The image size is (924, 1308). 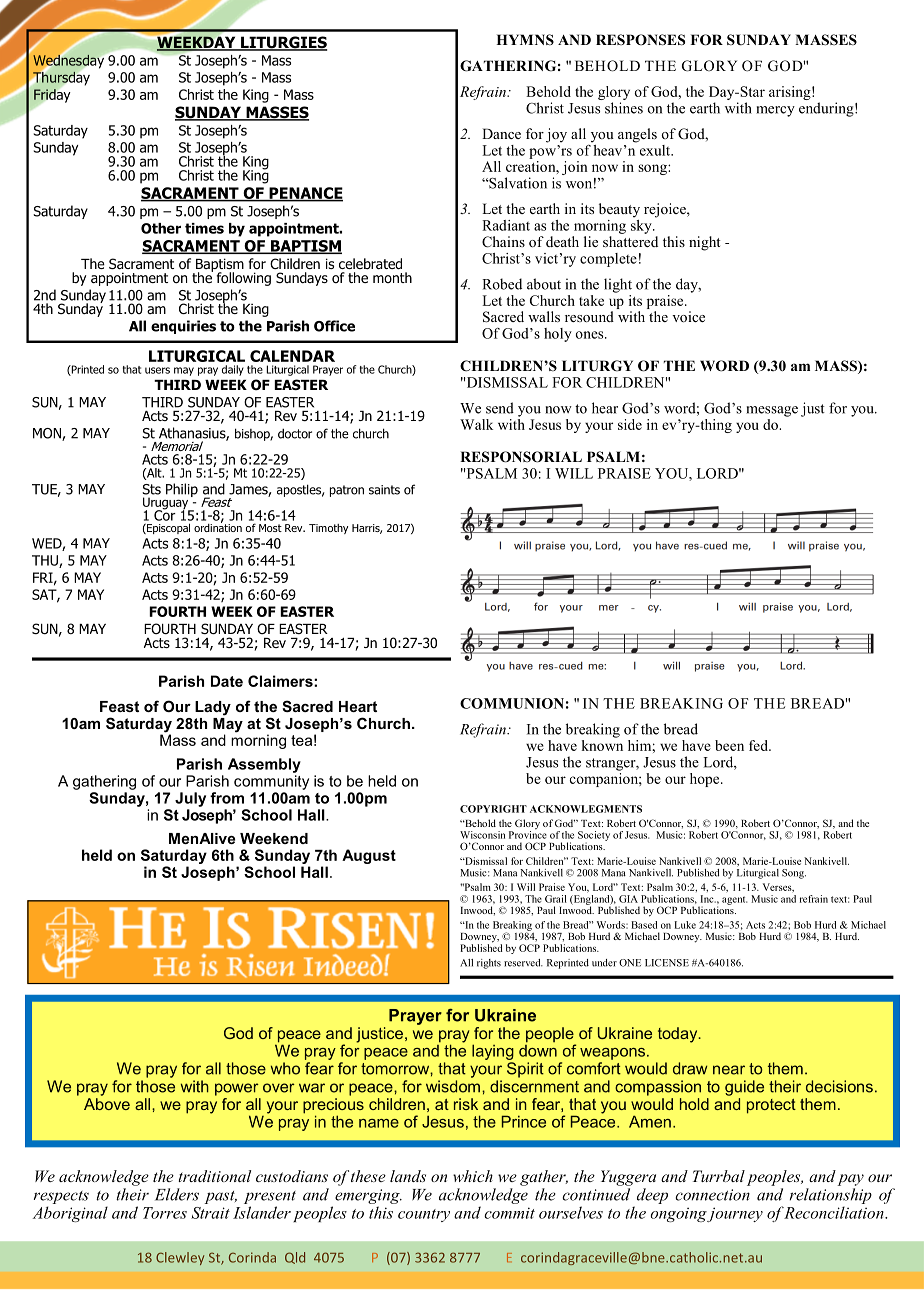 I want to click on Date, so click(x=227, y=681).
